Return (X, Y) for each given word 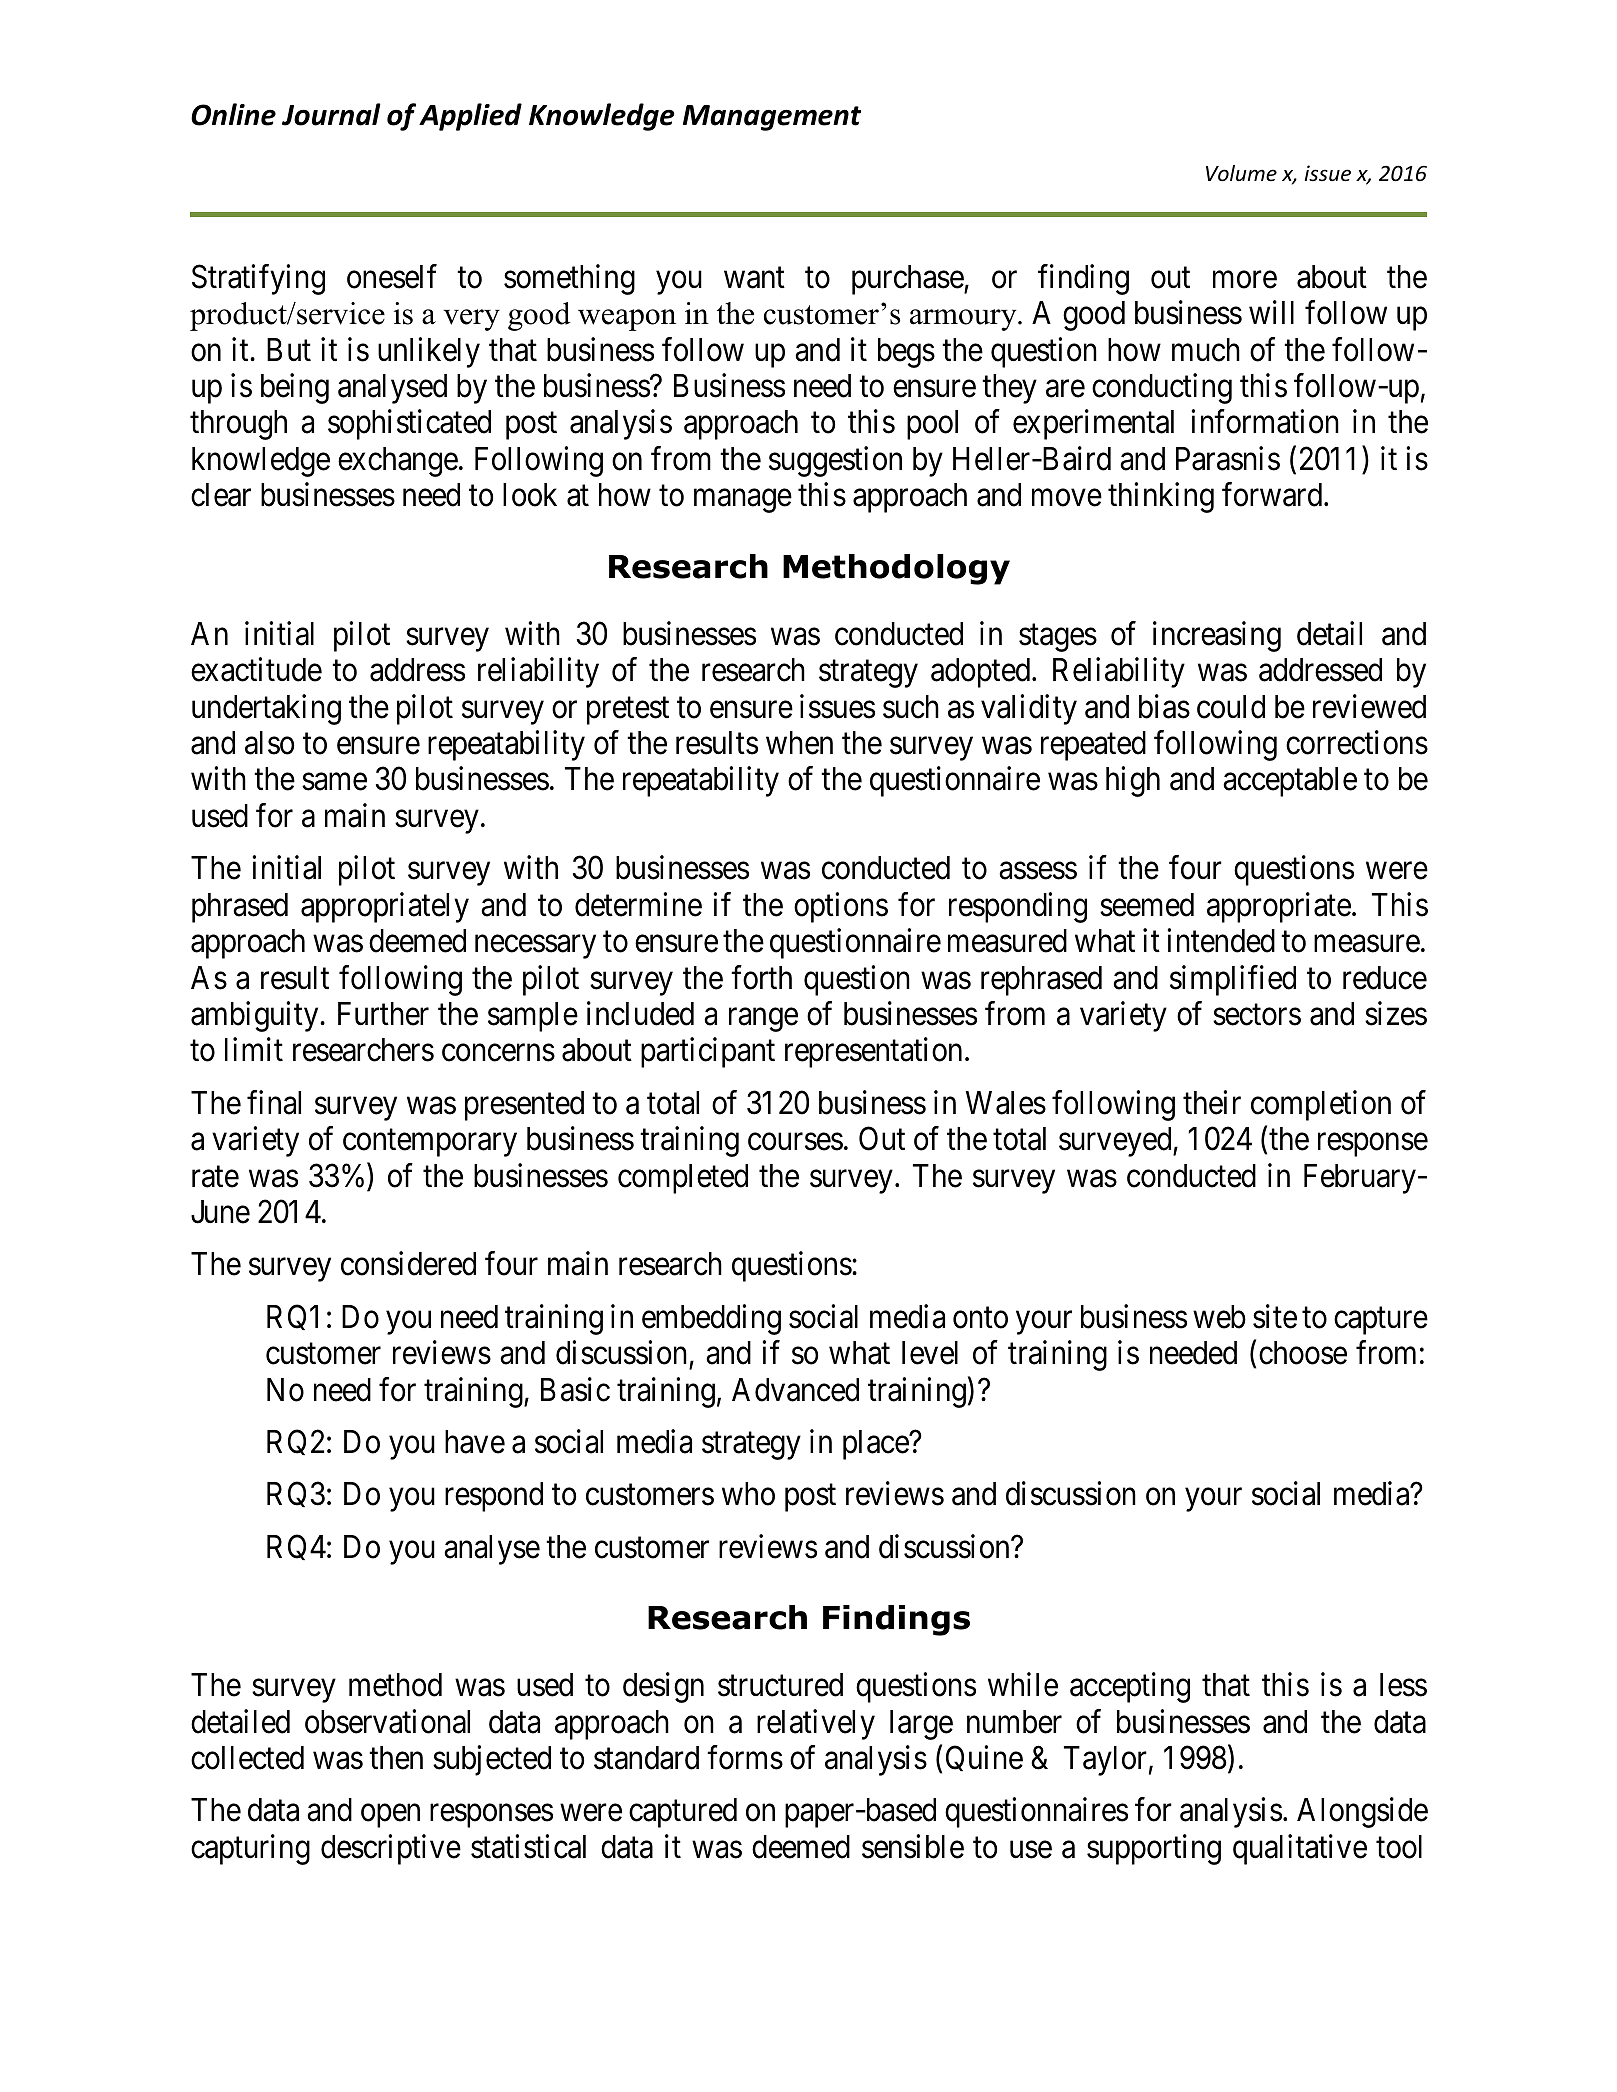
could (1231, 707)
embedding (711, 1319)
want (754, 278)
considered (408, 1264)
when (799, 743)
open (390, 1816)
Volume (1241, 173)
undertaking (266, 709)
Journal (331, 114)
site (1275, 1316)
